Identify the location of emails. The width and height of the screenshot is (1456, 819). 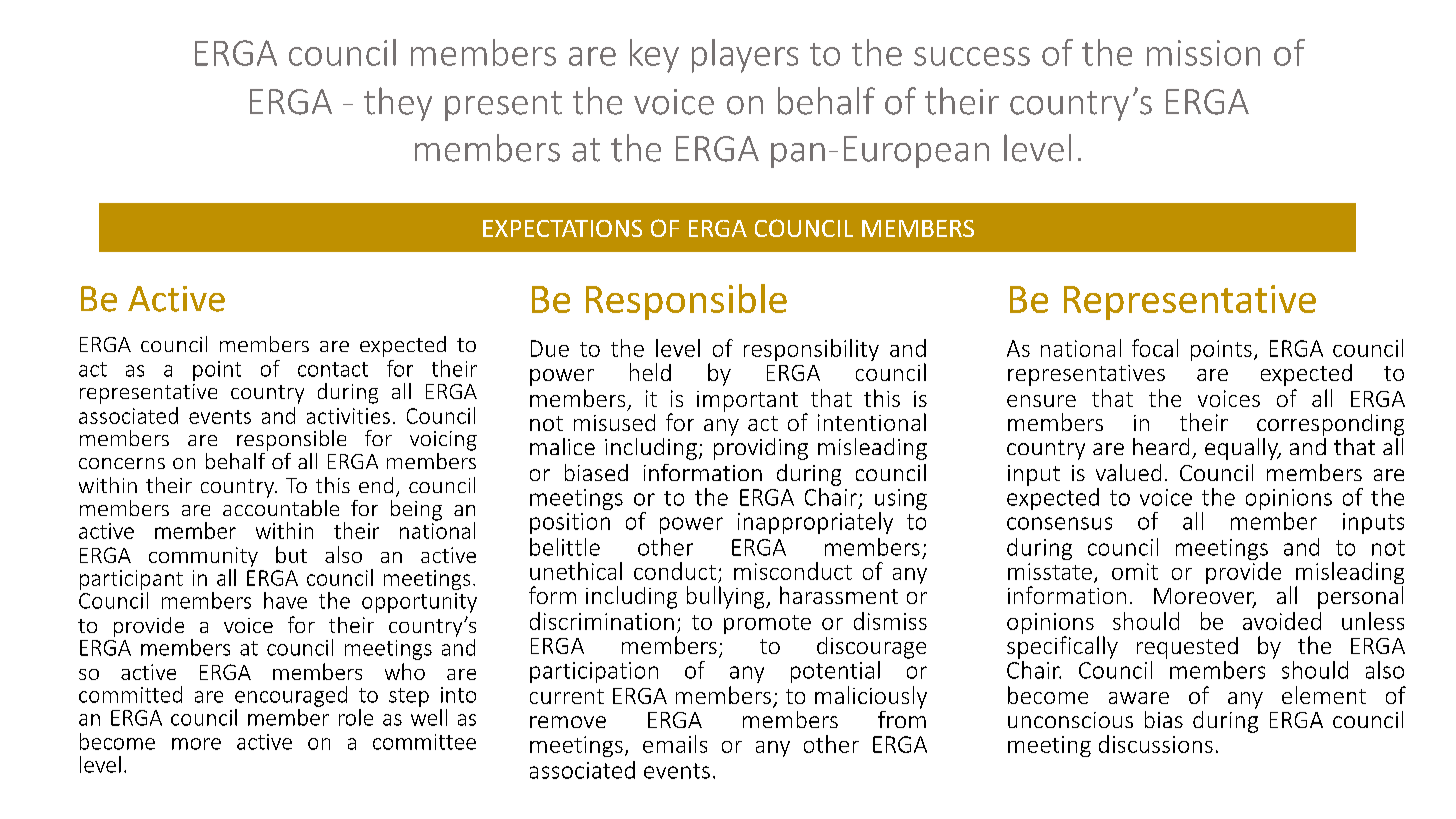
(675, 744).
